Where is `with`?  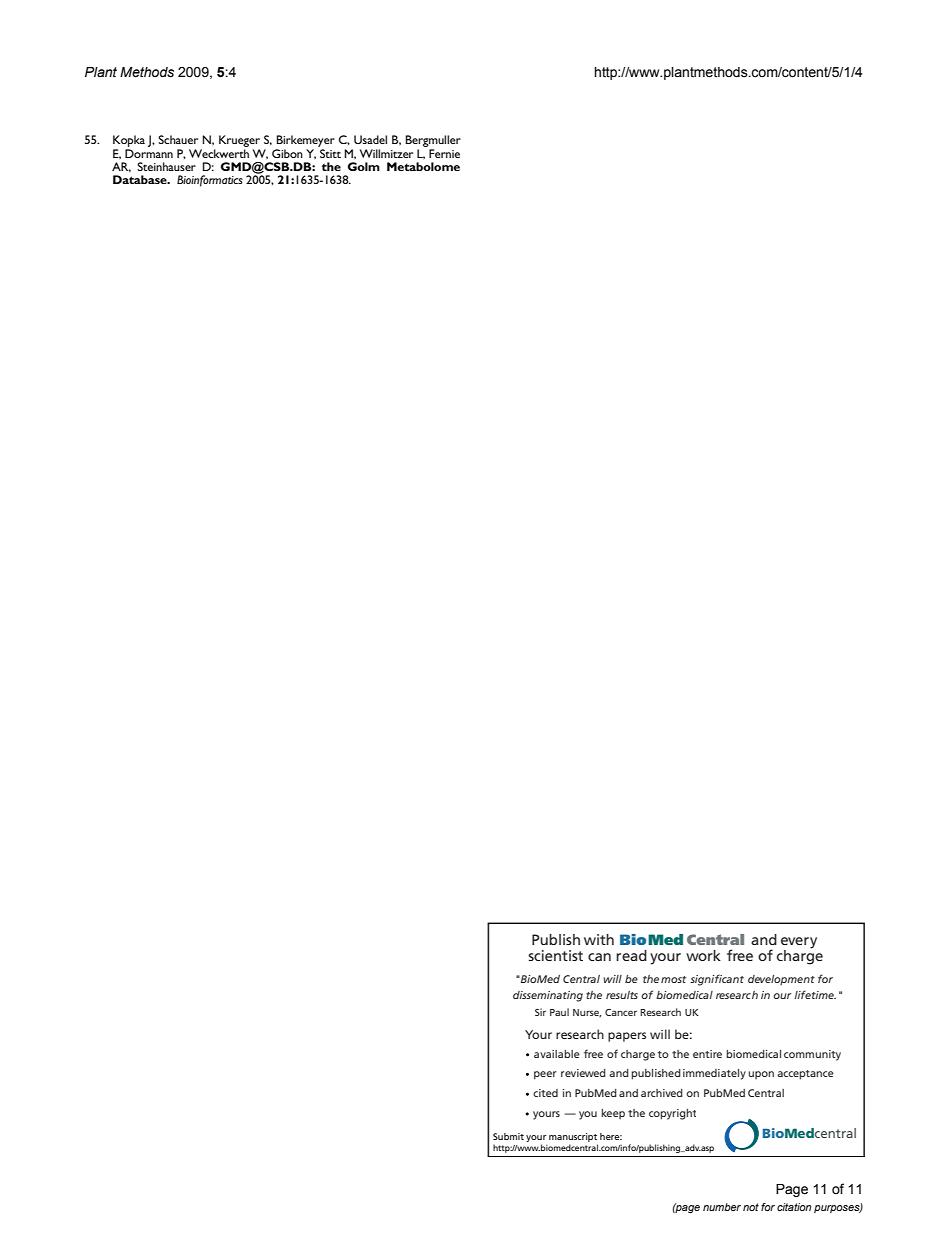
with is located at coordinates (599, 939).
